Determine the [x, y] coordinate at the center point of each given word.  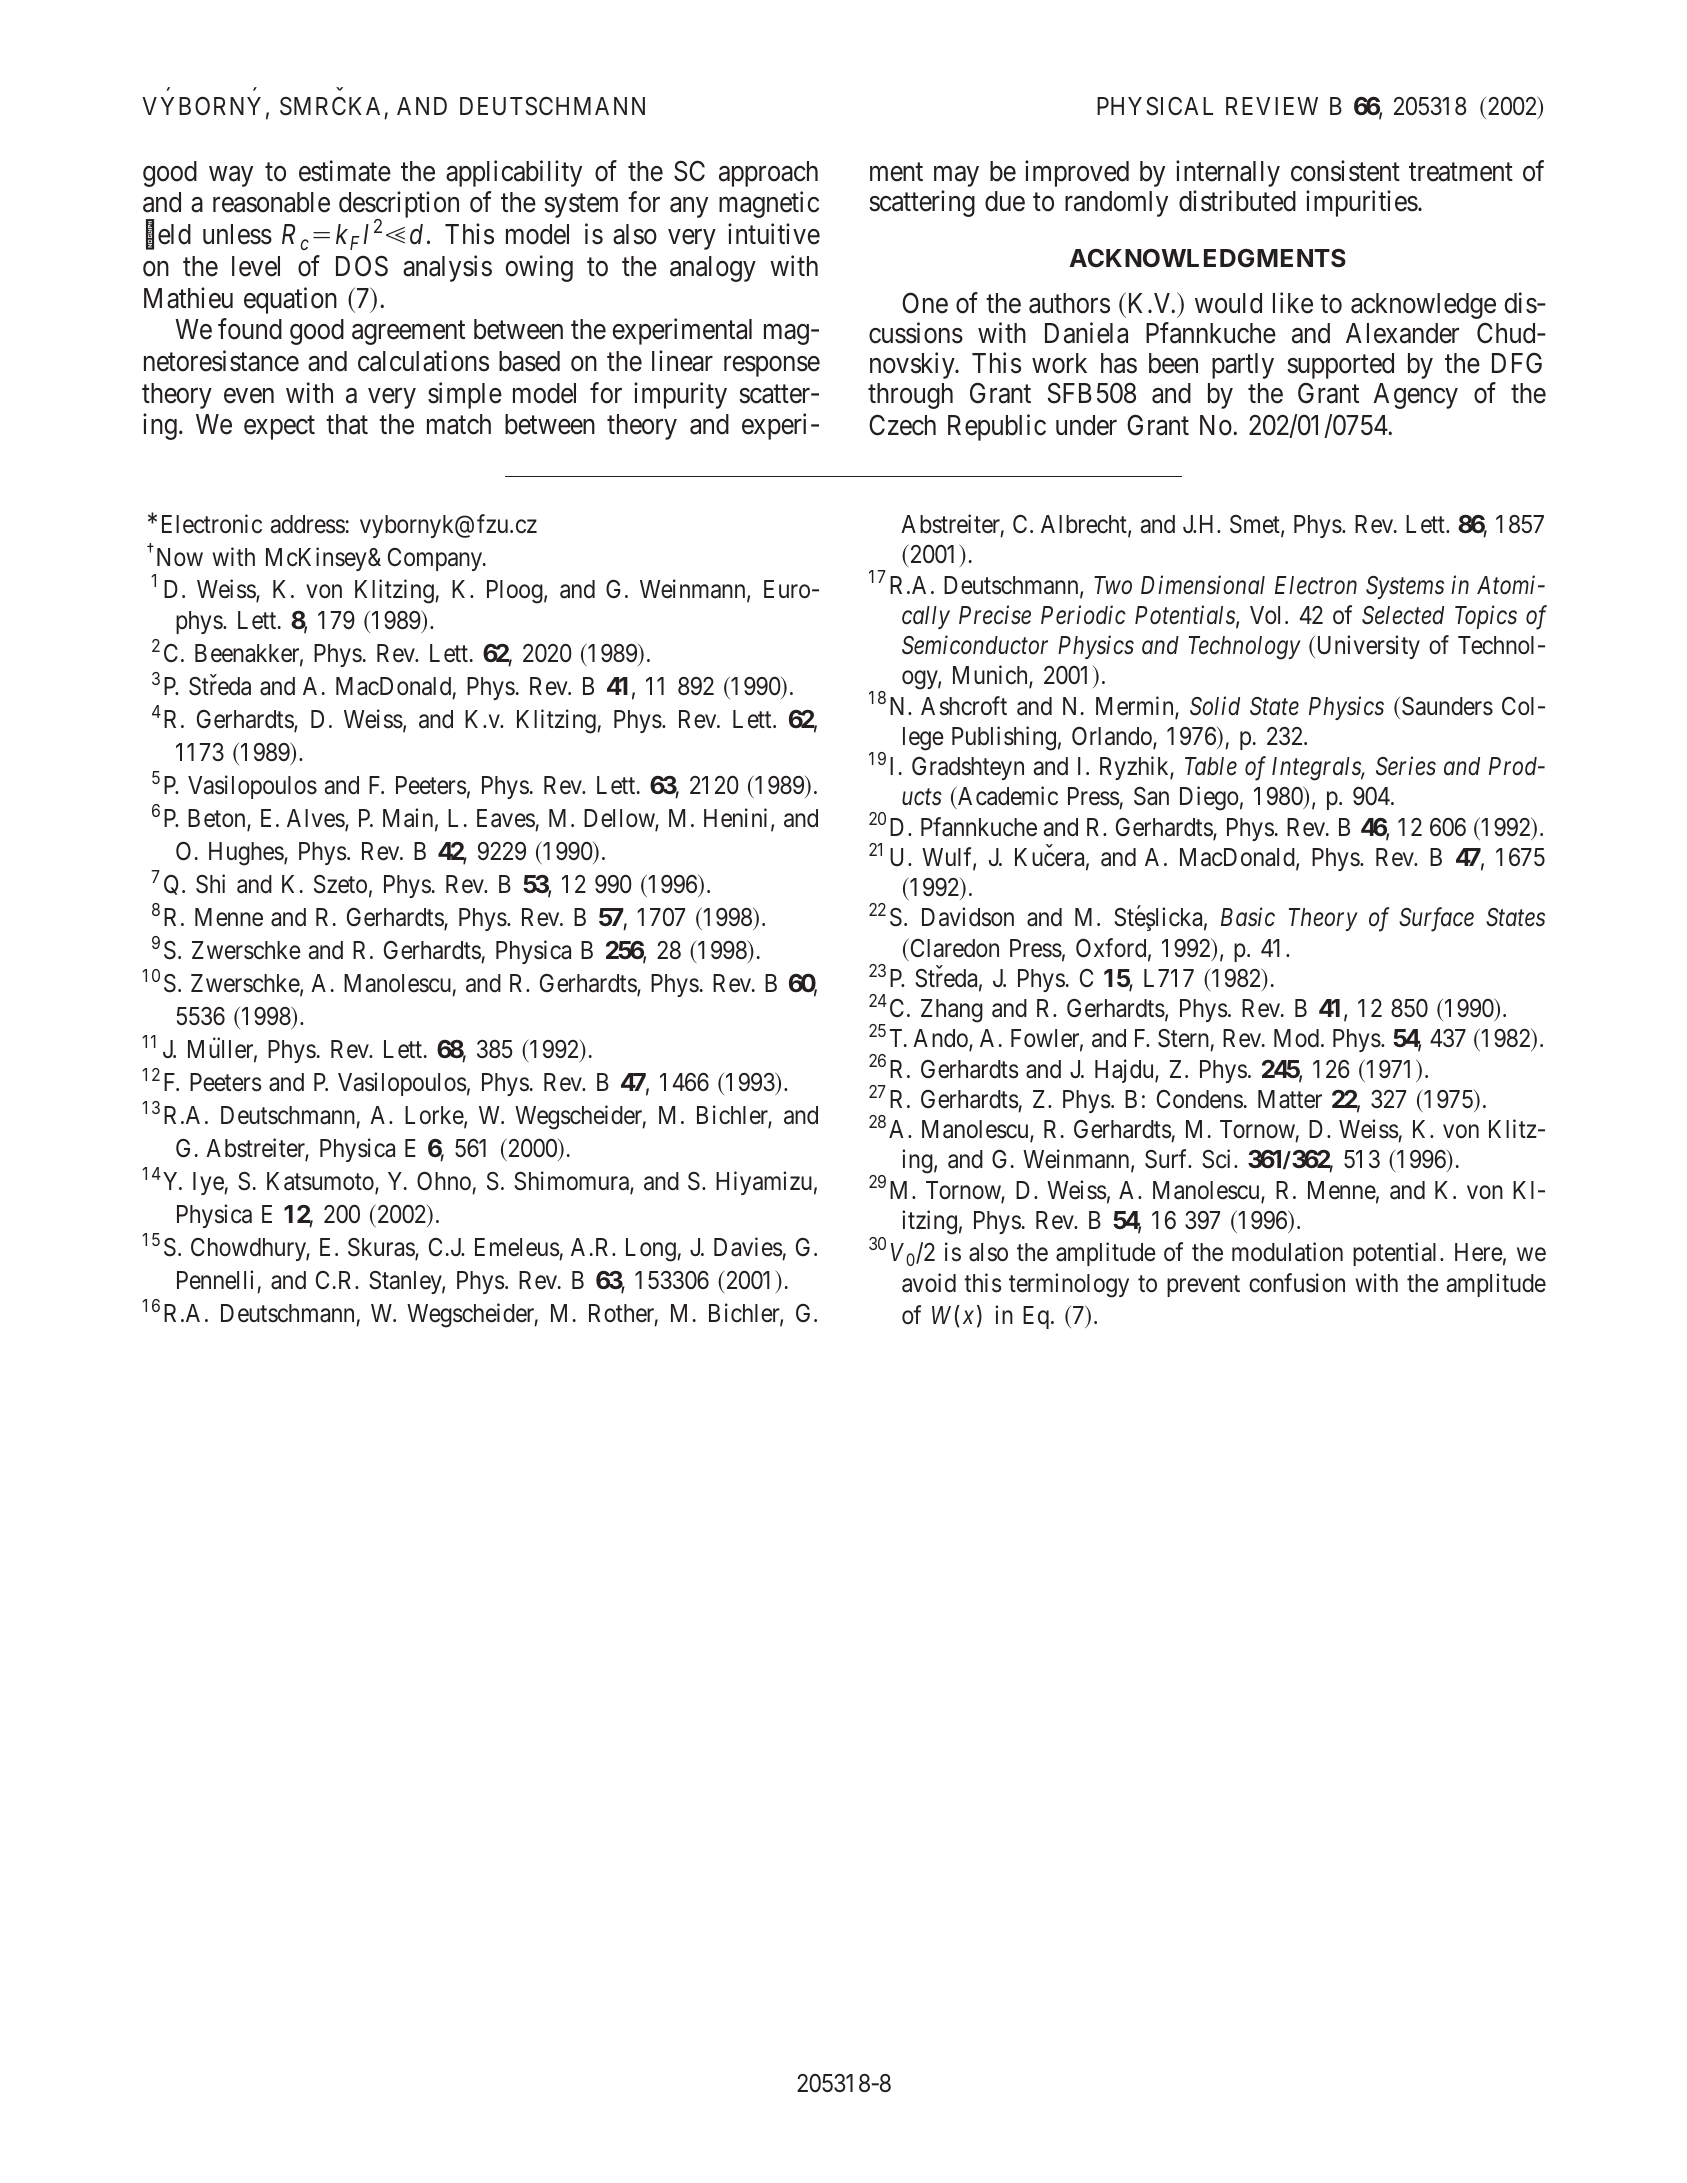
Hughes [247, 854]
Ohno [445, 1183]
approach [768, 174]
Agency [1416, 396]
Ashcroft [964, 706]
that [347, 424]
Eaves [506, 820]
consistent [1345, 171]
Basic [1248, 917]
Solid [1215, 706]
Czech [902, 425]
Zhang [952, 1011]
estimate [345, 171]
